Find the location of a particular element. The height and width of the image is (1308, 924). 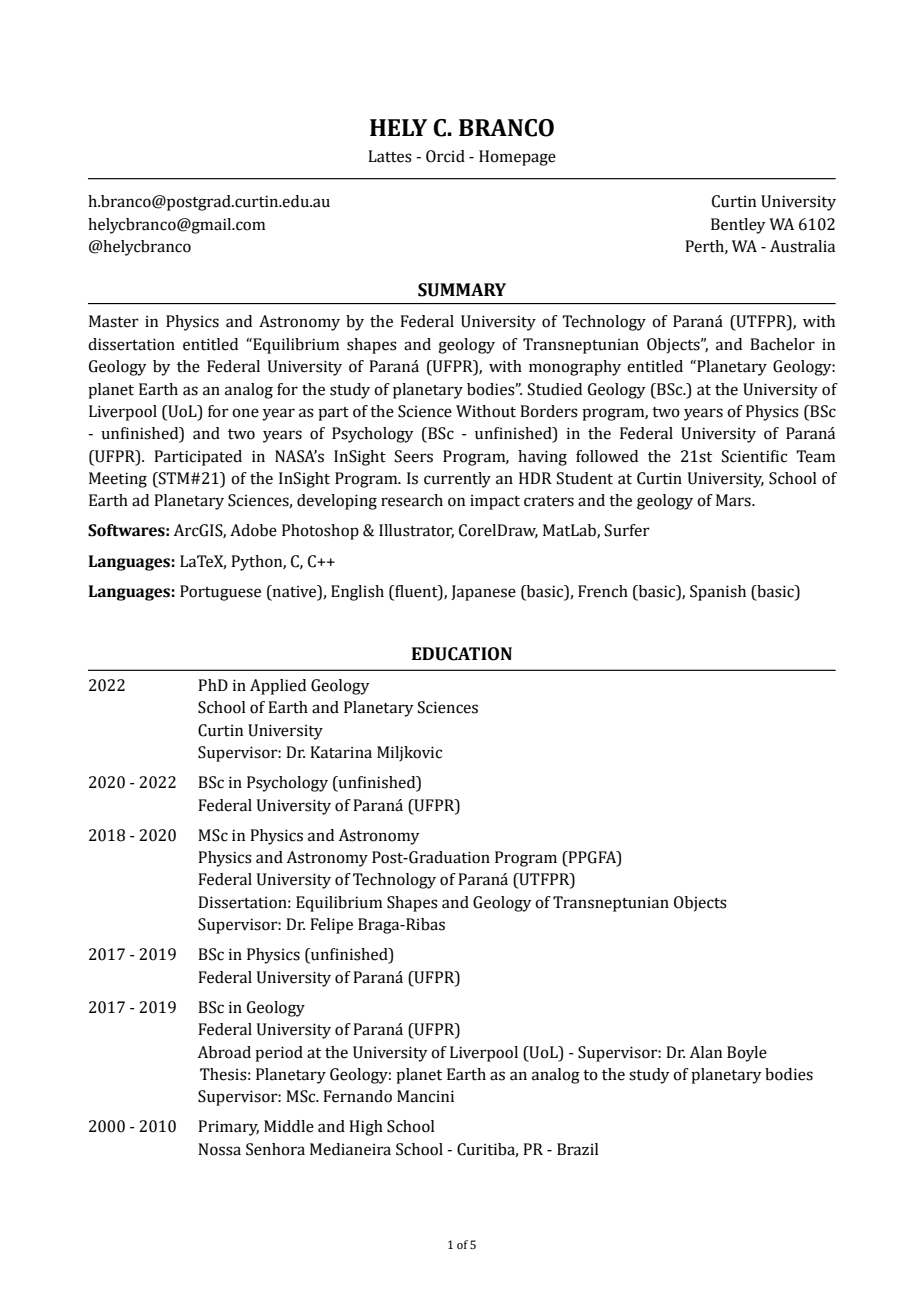

Adobe is located at coordinates (253, 530).
